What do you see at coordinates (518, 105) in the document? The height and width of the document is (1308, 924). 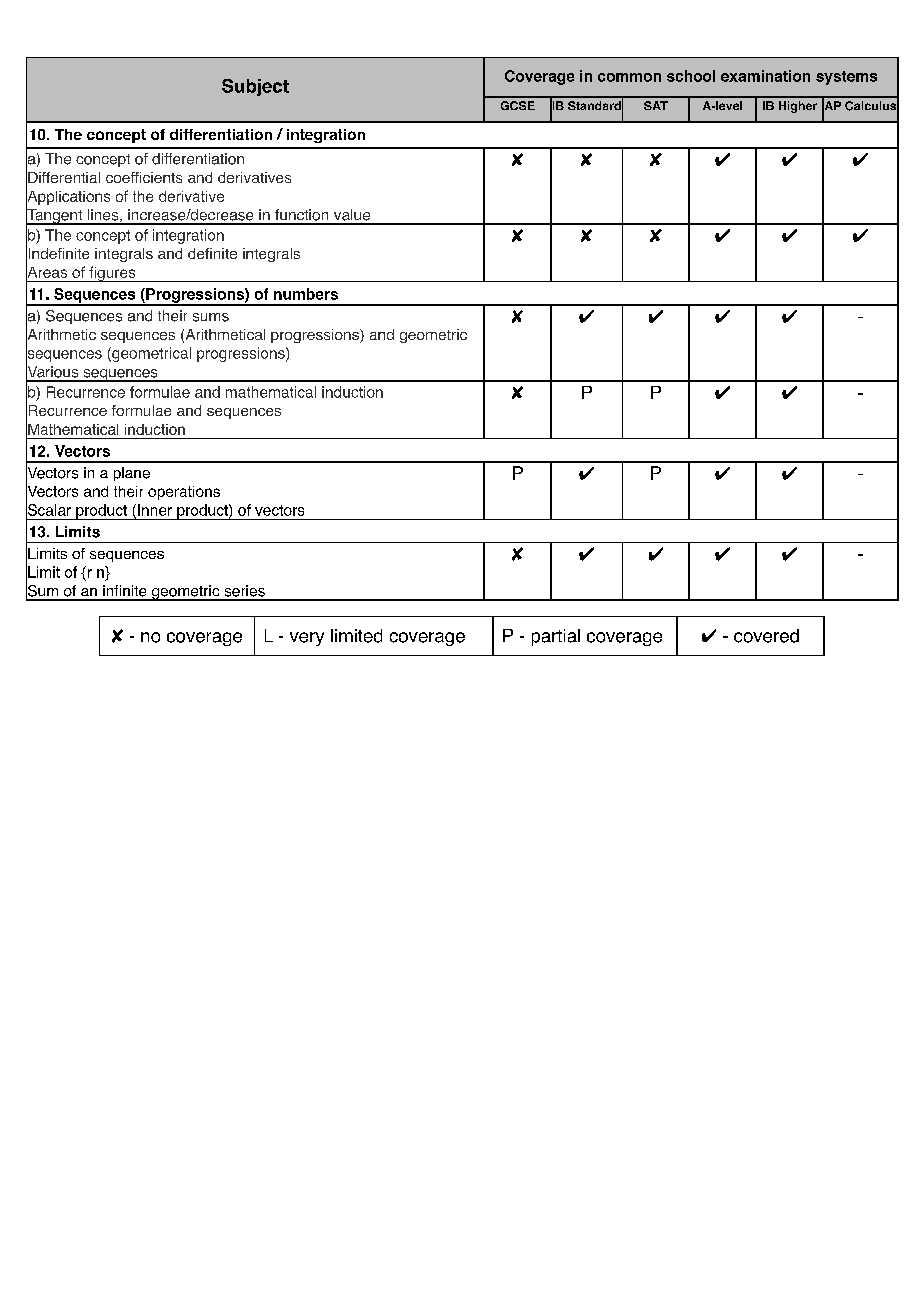 I see `GCSE` at bounding box center [518, 105].
